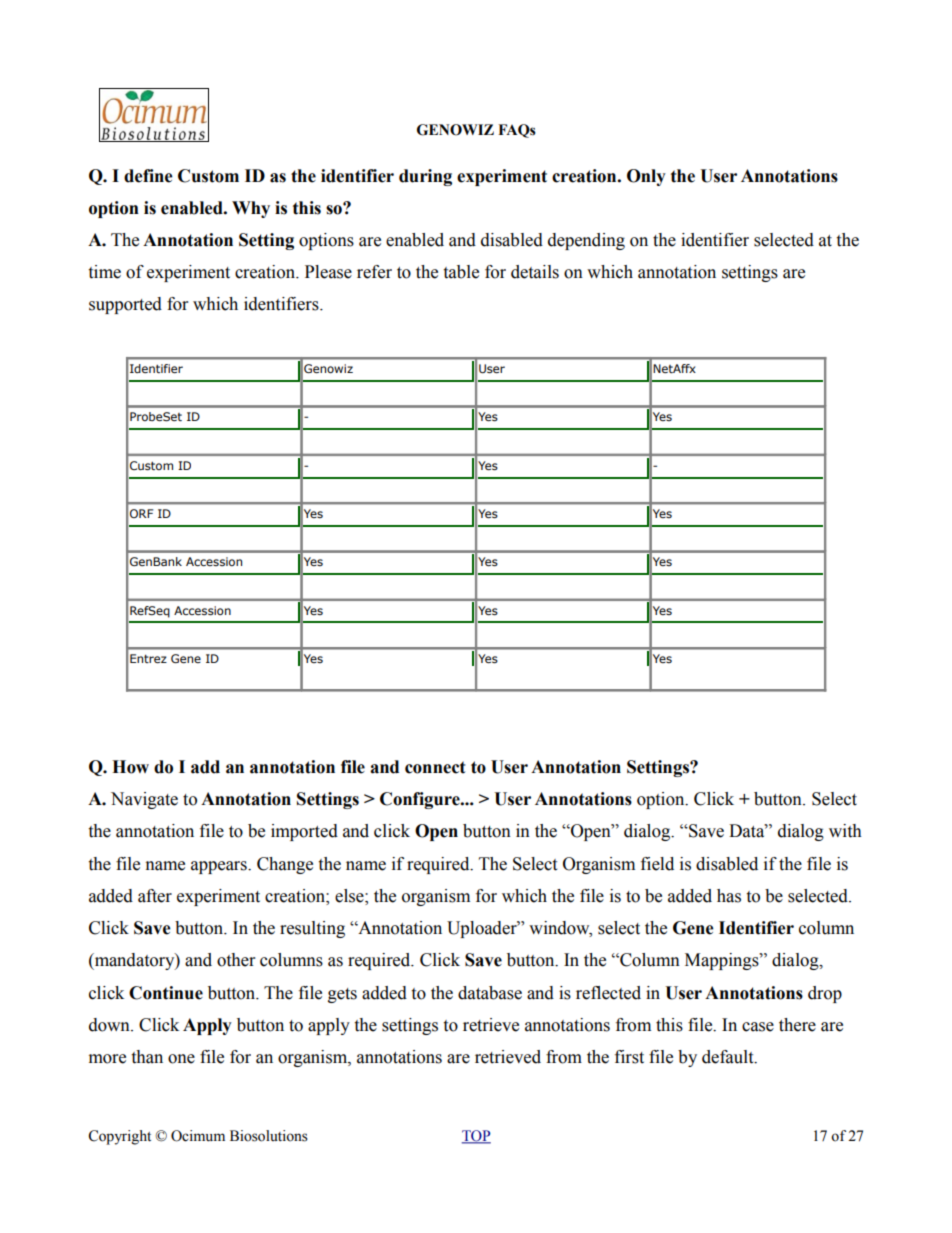 Image resolution: width=952 pixels, height=1233 pixels. What do you see at coordinates (535, 272) in the screenshot?
I see `details` at bounding box center [535, 272].
